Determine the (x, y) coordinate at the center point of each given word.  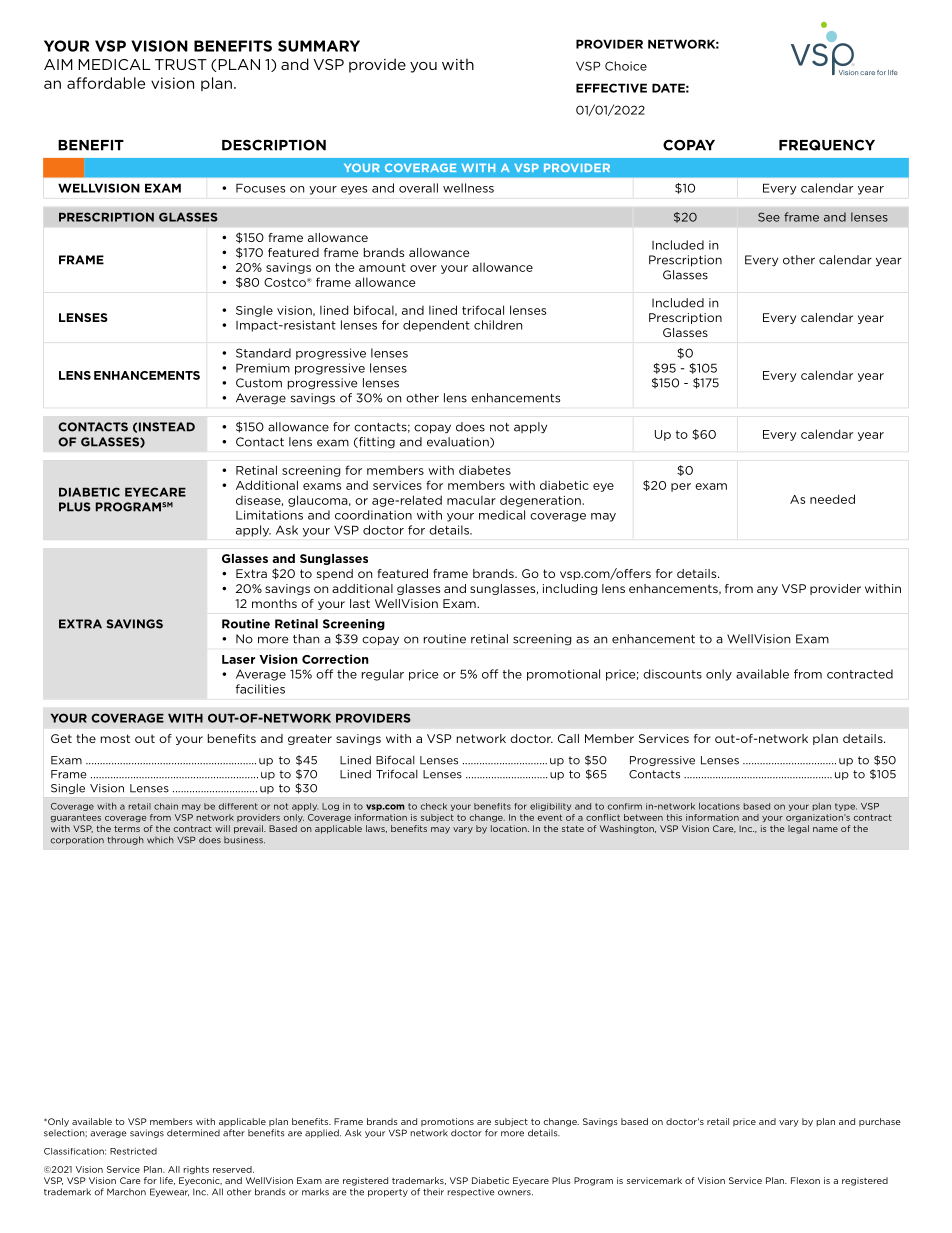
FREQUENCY (827, 145)
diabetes (485, 470)
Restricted (133, 1151)
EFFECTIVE (611, 88)
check (434, 806)
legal (798, 829)
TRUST (181, 64)
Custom (259, 383)
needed (832, 499)
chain (166, 806)
